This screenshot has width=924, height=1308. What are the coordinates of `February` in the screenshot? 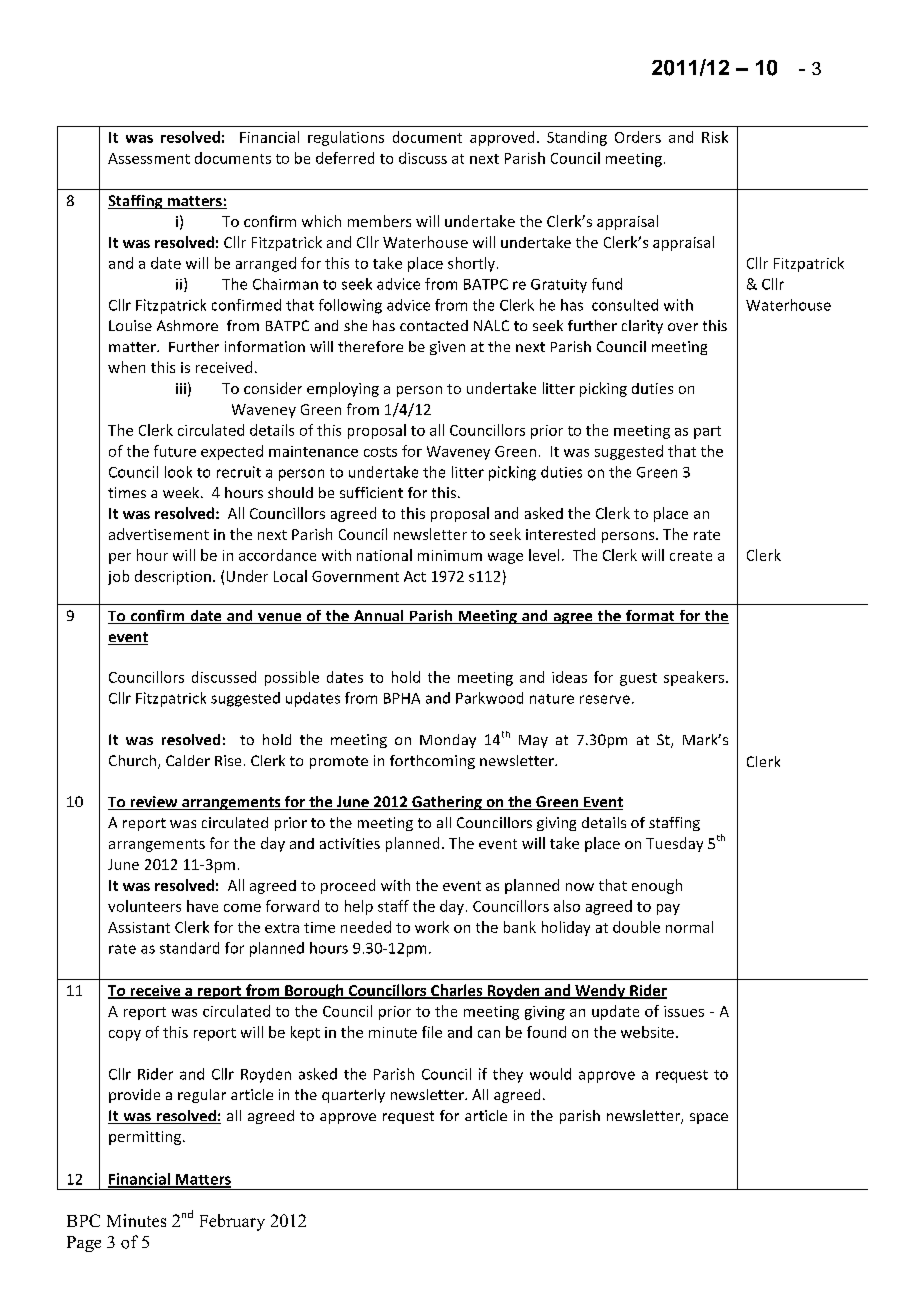 It's located at (232, 1222).
